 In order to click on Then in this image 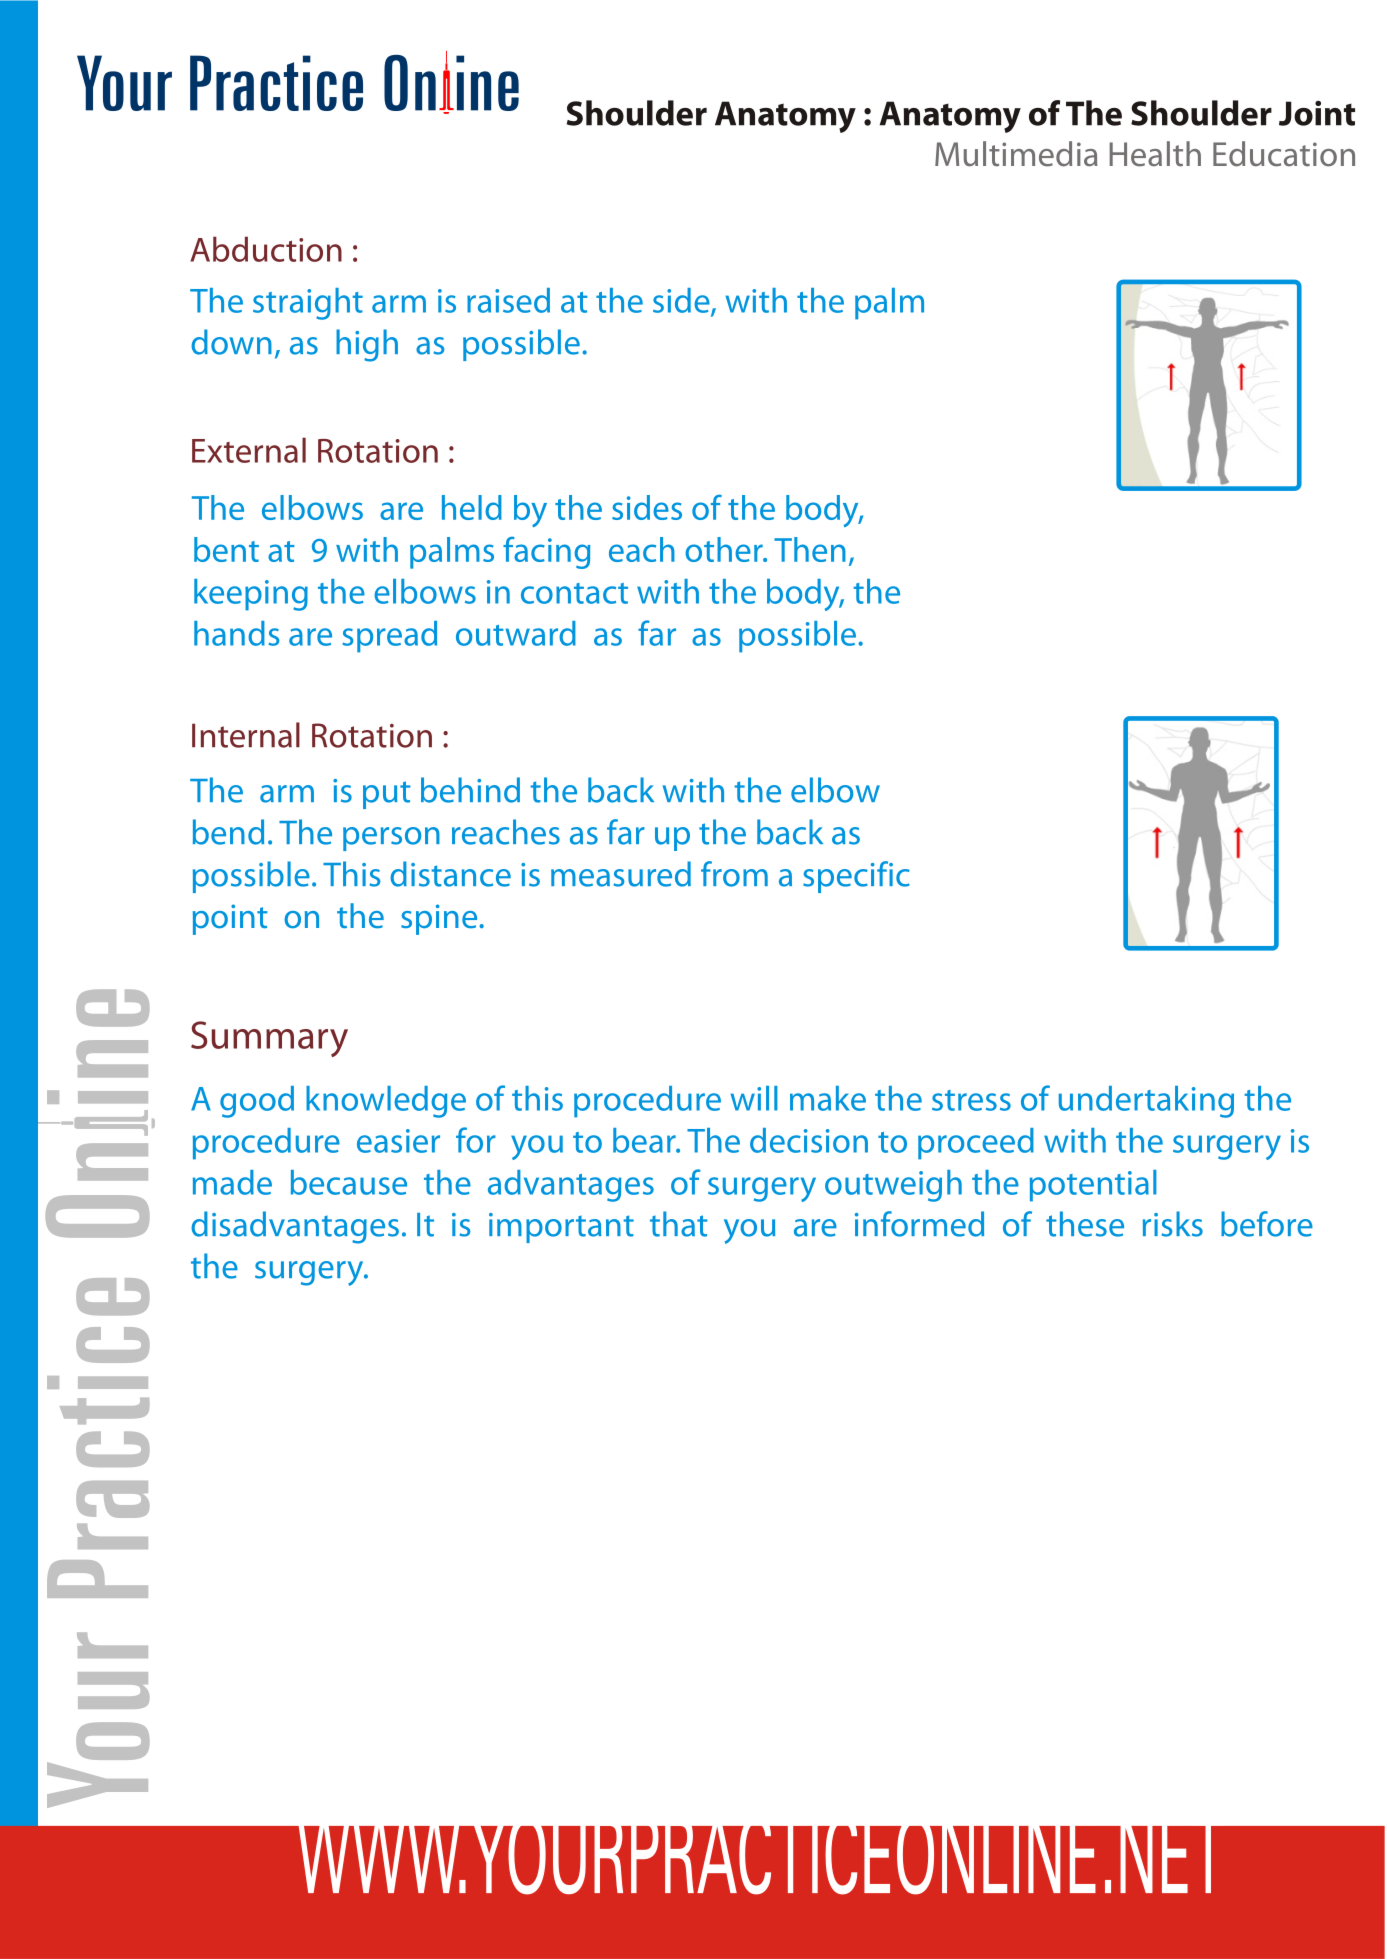, I will do `click(810, 549)`.
